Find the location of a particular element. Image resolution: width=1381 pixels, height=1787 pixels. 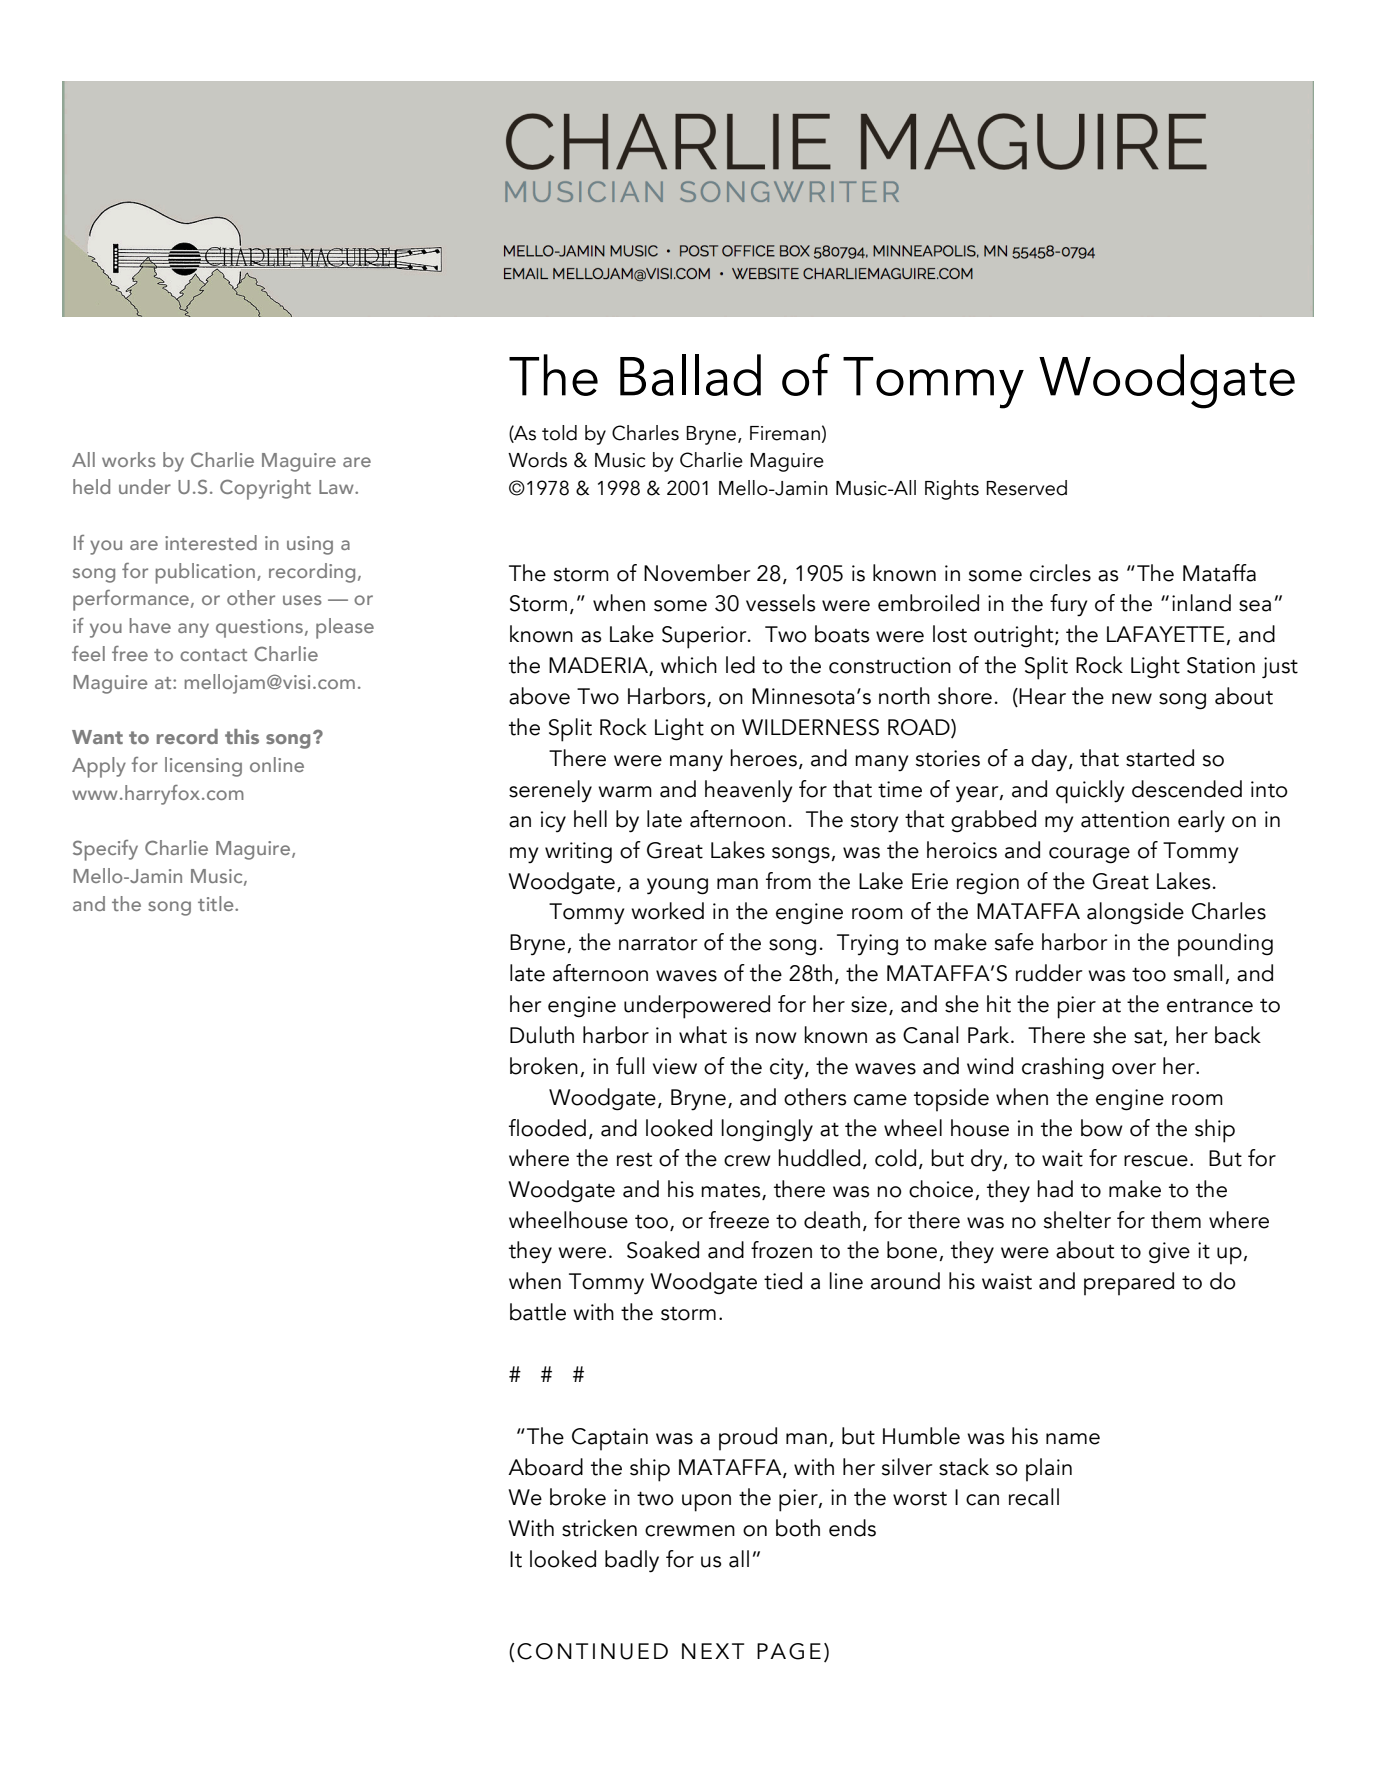

Reserved is located at coordinates (1026, 488).
